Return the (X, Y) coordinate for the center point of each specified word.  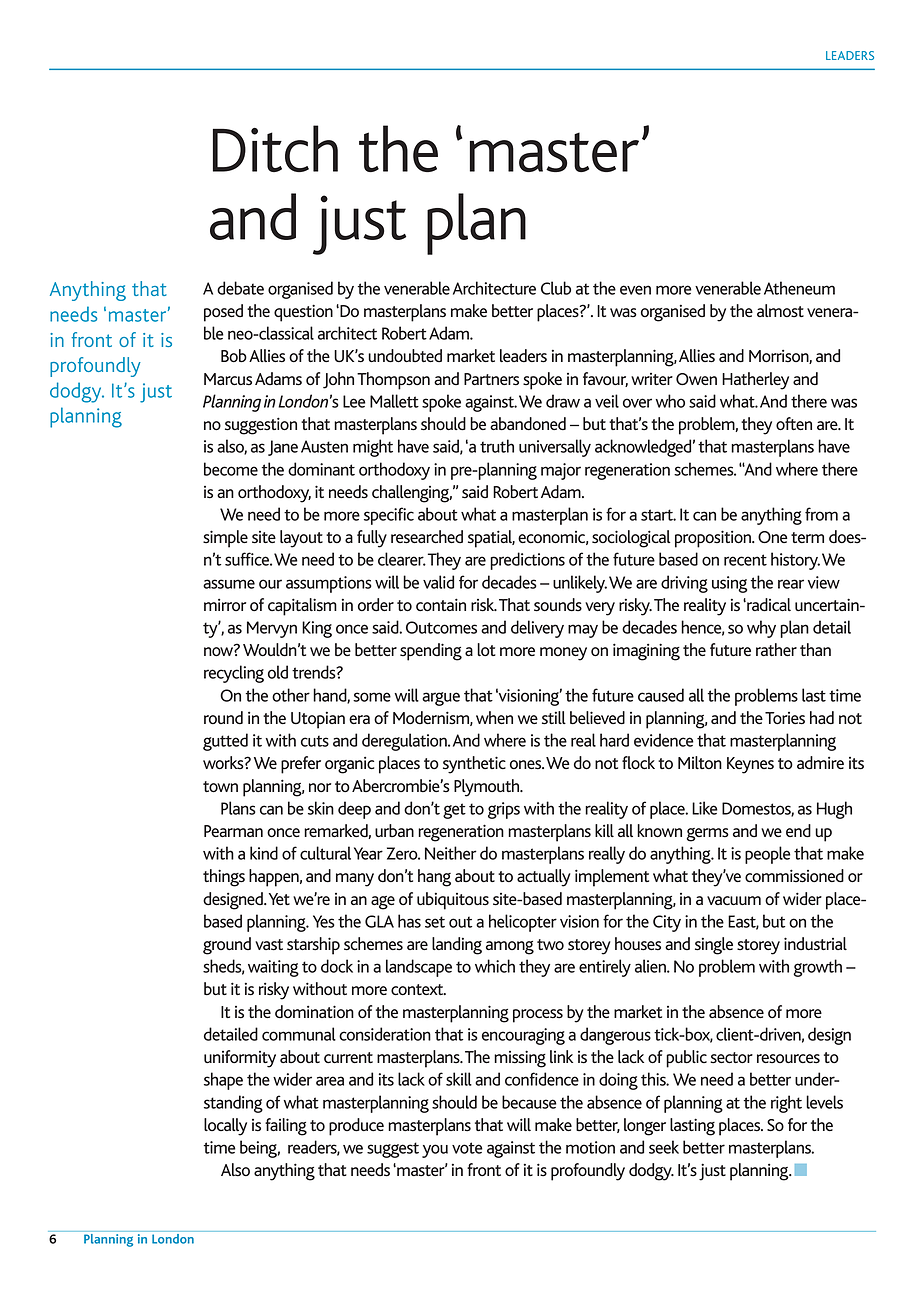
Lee (354, 401)
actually (544, 878)
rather (776, 649)
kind (264, 853)
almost (780, 311)
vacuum (734, 900)
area (330, 1081)
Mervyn (272, 629)
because (529, 1102)
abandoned (528, 424)
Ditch (275, 148)
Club (556, 288)
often (794, 424)
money (563, 654)
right (786, 1104)
